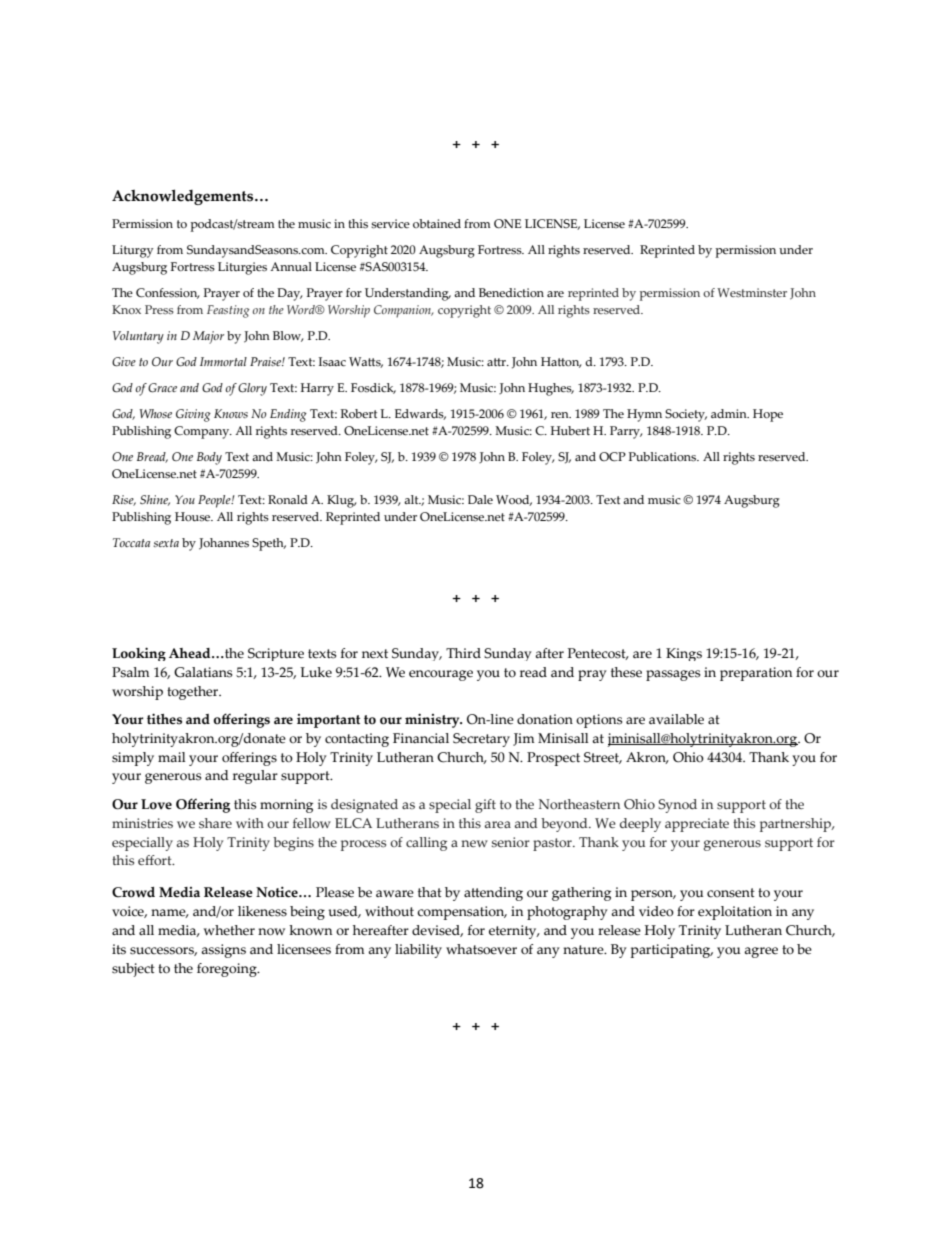  What do you see at coordinates (752, 292) in the screenshot?
I see `Westminster` at bounding box center [752, 292].
